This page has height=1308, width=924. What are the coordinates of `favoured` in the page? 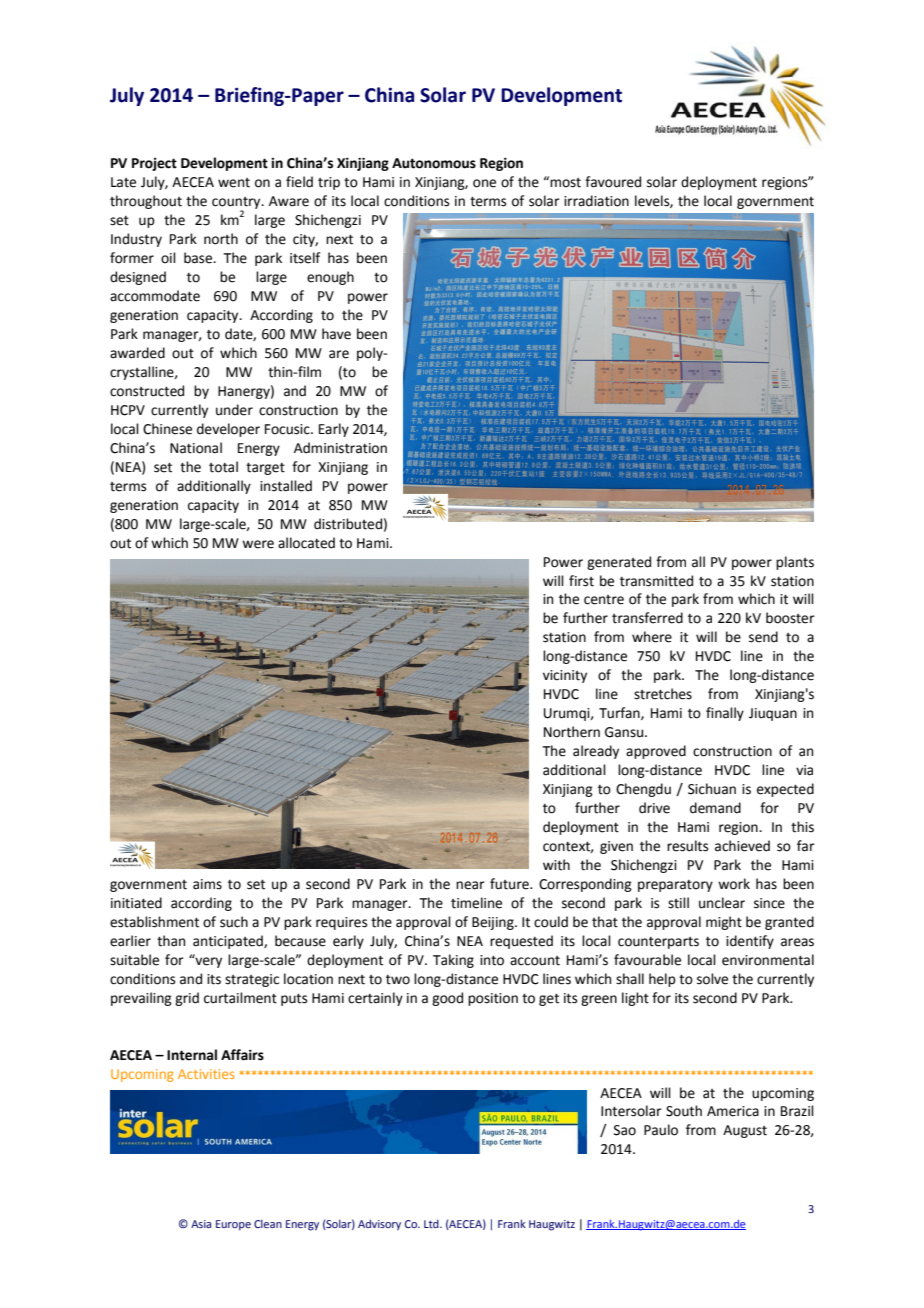 It's located at (613, 182).
